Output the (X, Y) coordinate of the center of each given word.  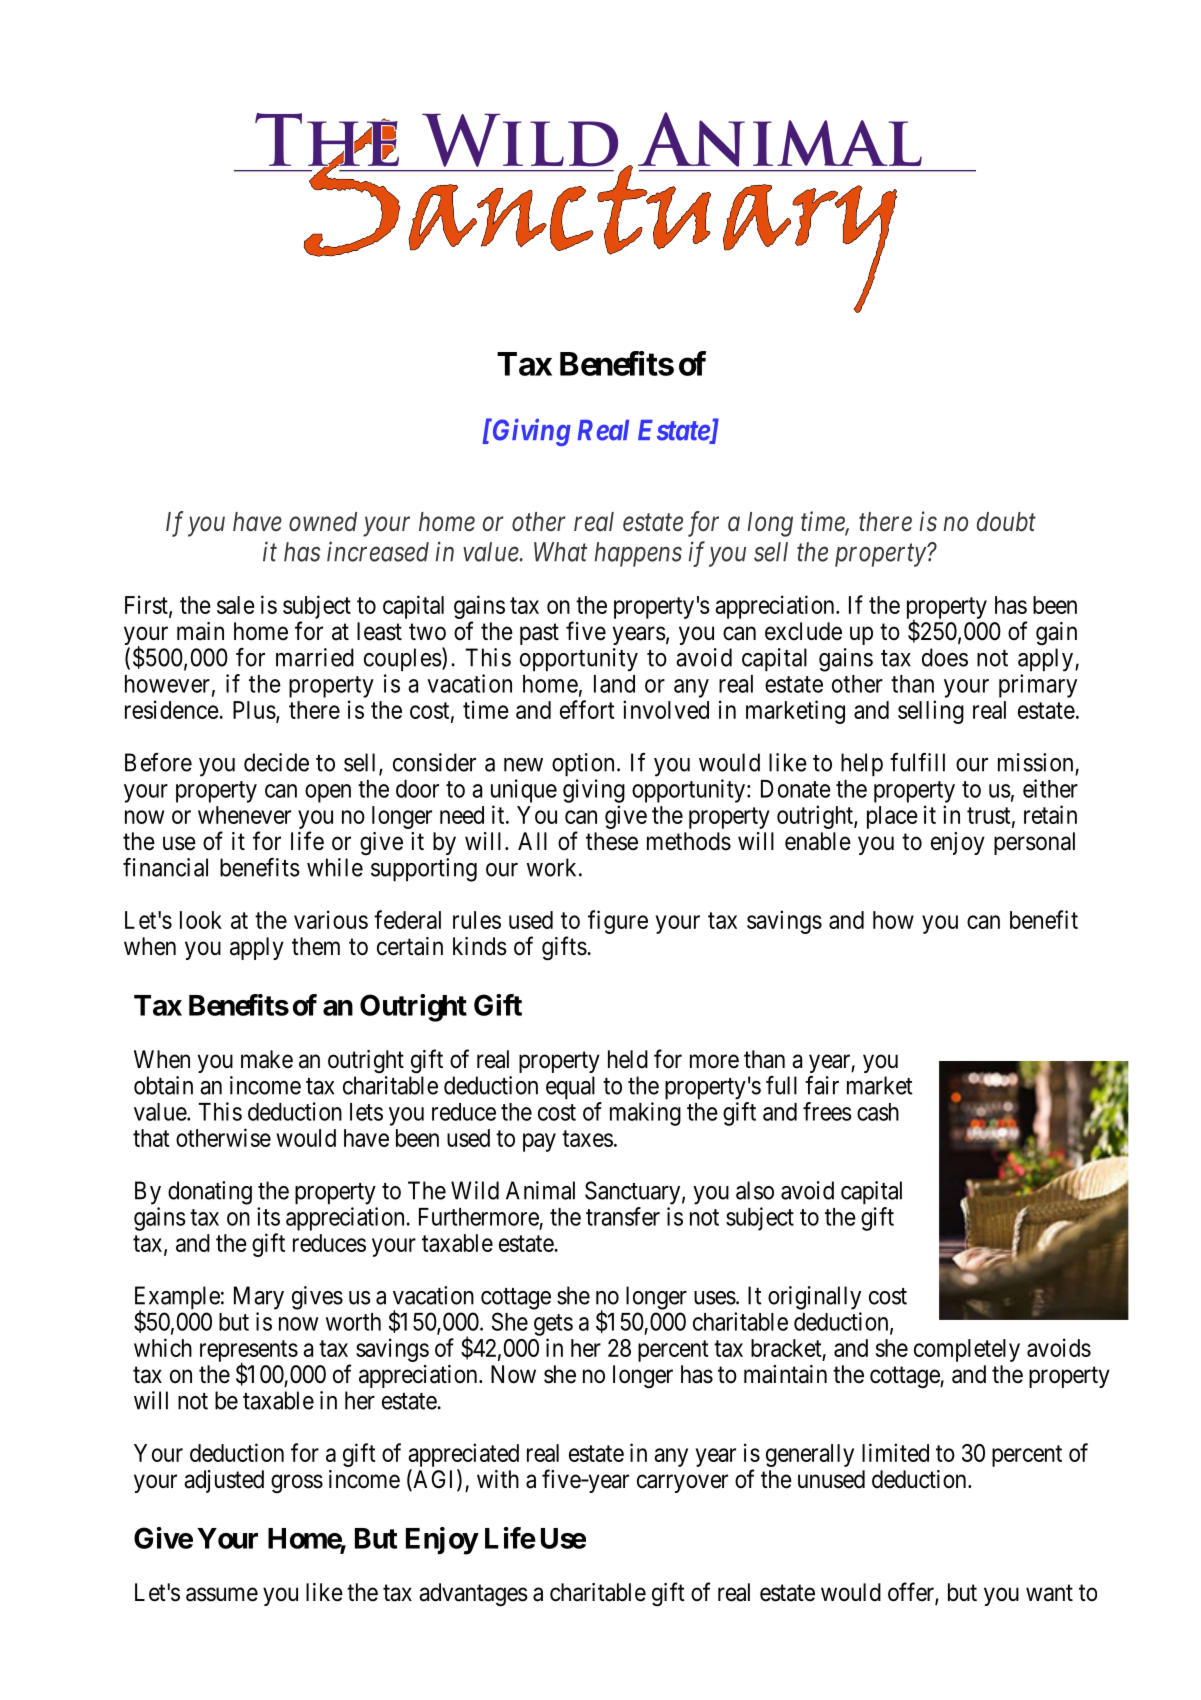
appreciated (463, 1455)
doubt (1006, 522)
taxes (587, 1138)
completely (967, 1350)
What (560, 552)
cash (878, 1112)
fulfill (917, 762)
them (316, 946)
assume (222, 1594)
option (583, 765)
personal (1034, 843)
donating (210, 1193)
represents (249, 1352)
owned (323, 522)
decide (276, 762)
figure (618, 922)
